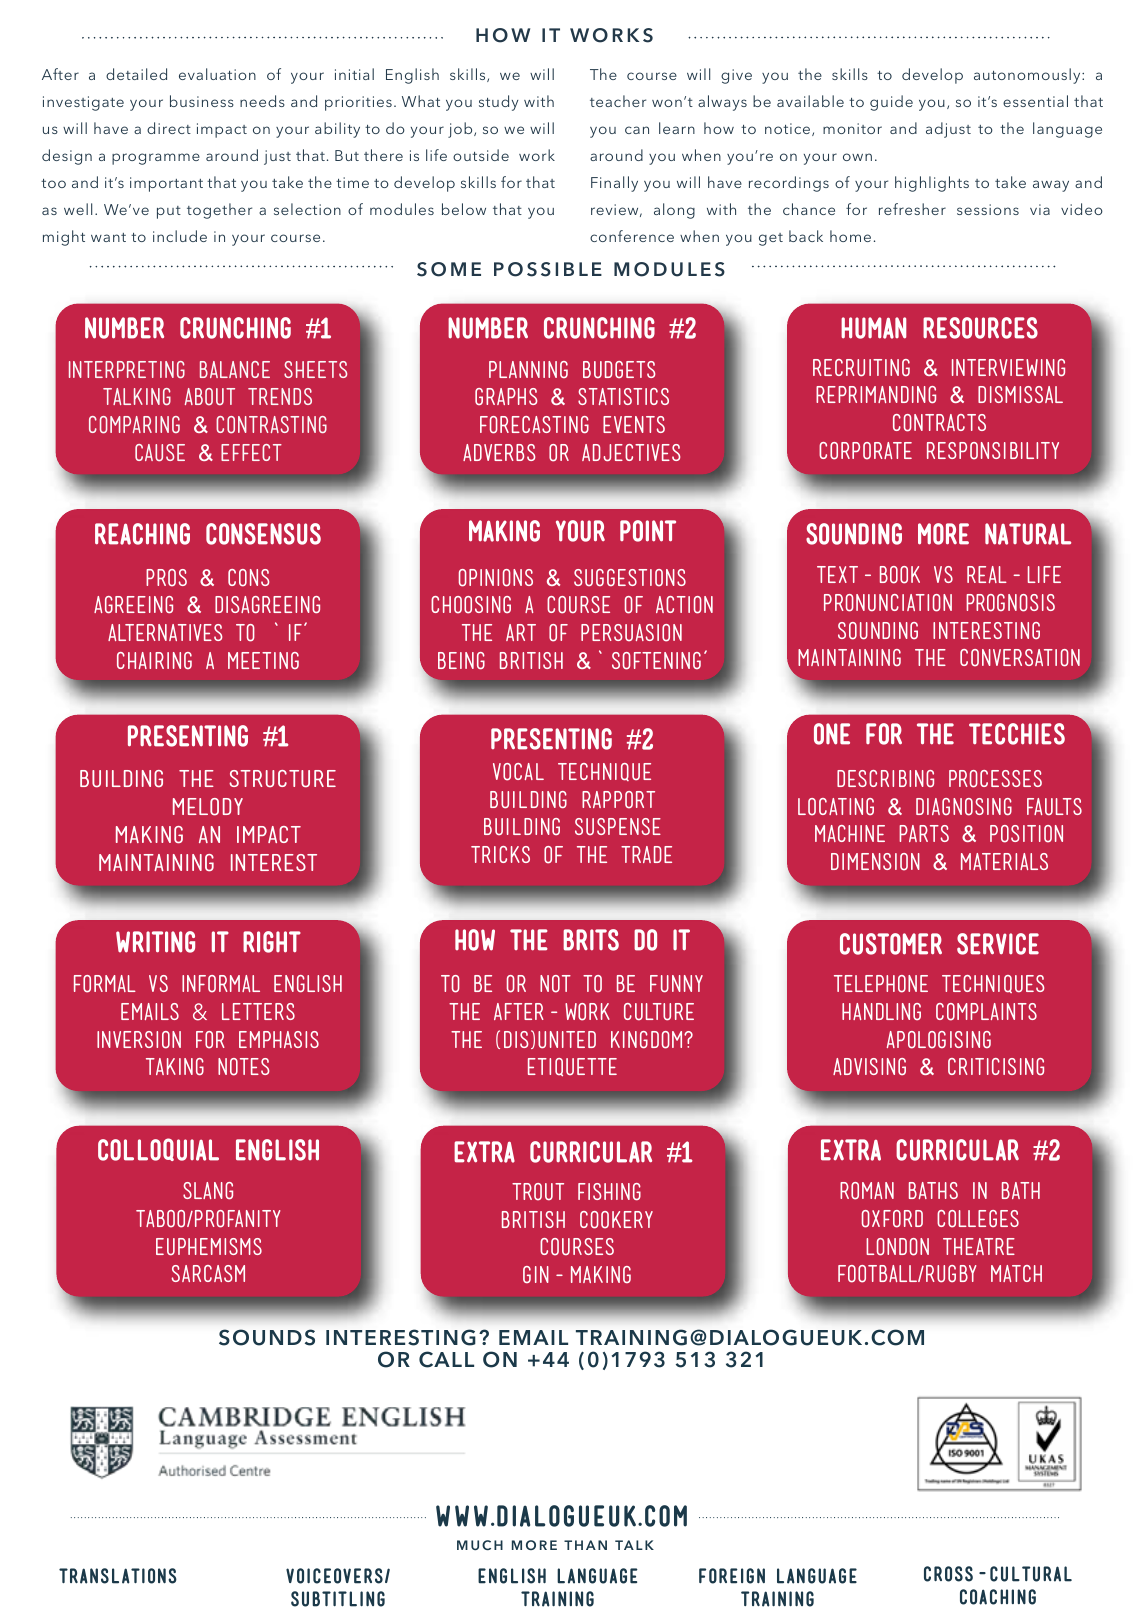 Image resolution: width=1145 pixels, height=1619 pixels. What do you see at coordinates (208, 807) in the screenshot?
I see `Melody` at bounding box center [208, 807].
